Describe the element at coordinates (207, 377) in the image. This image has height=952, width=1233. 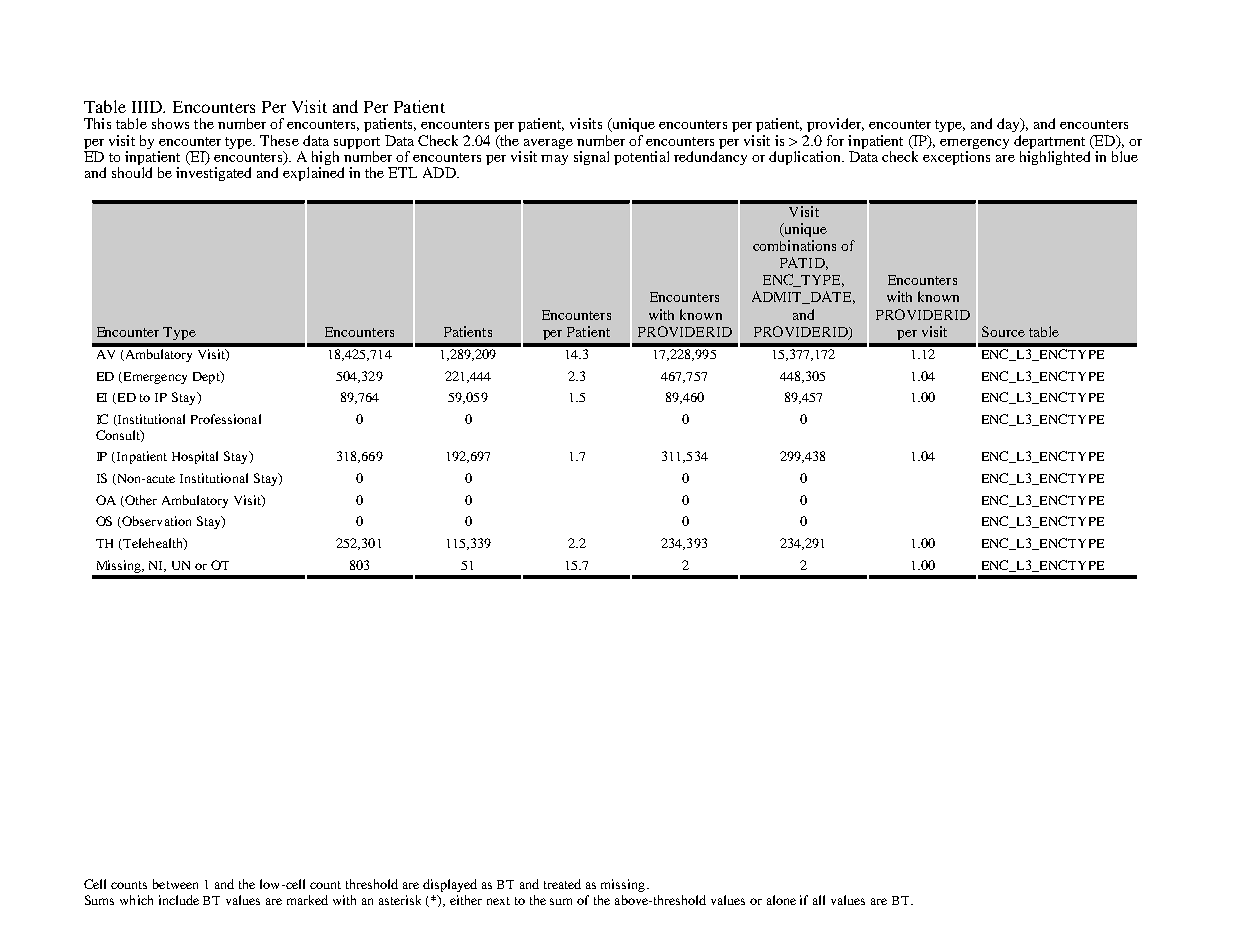
I see `Dept` at that location.
